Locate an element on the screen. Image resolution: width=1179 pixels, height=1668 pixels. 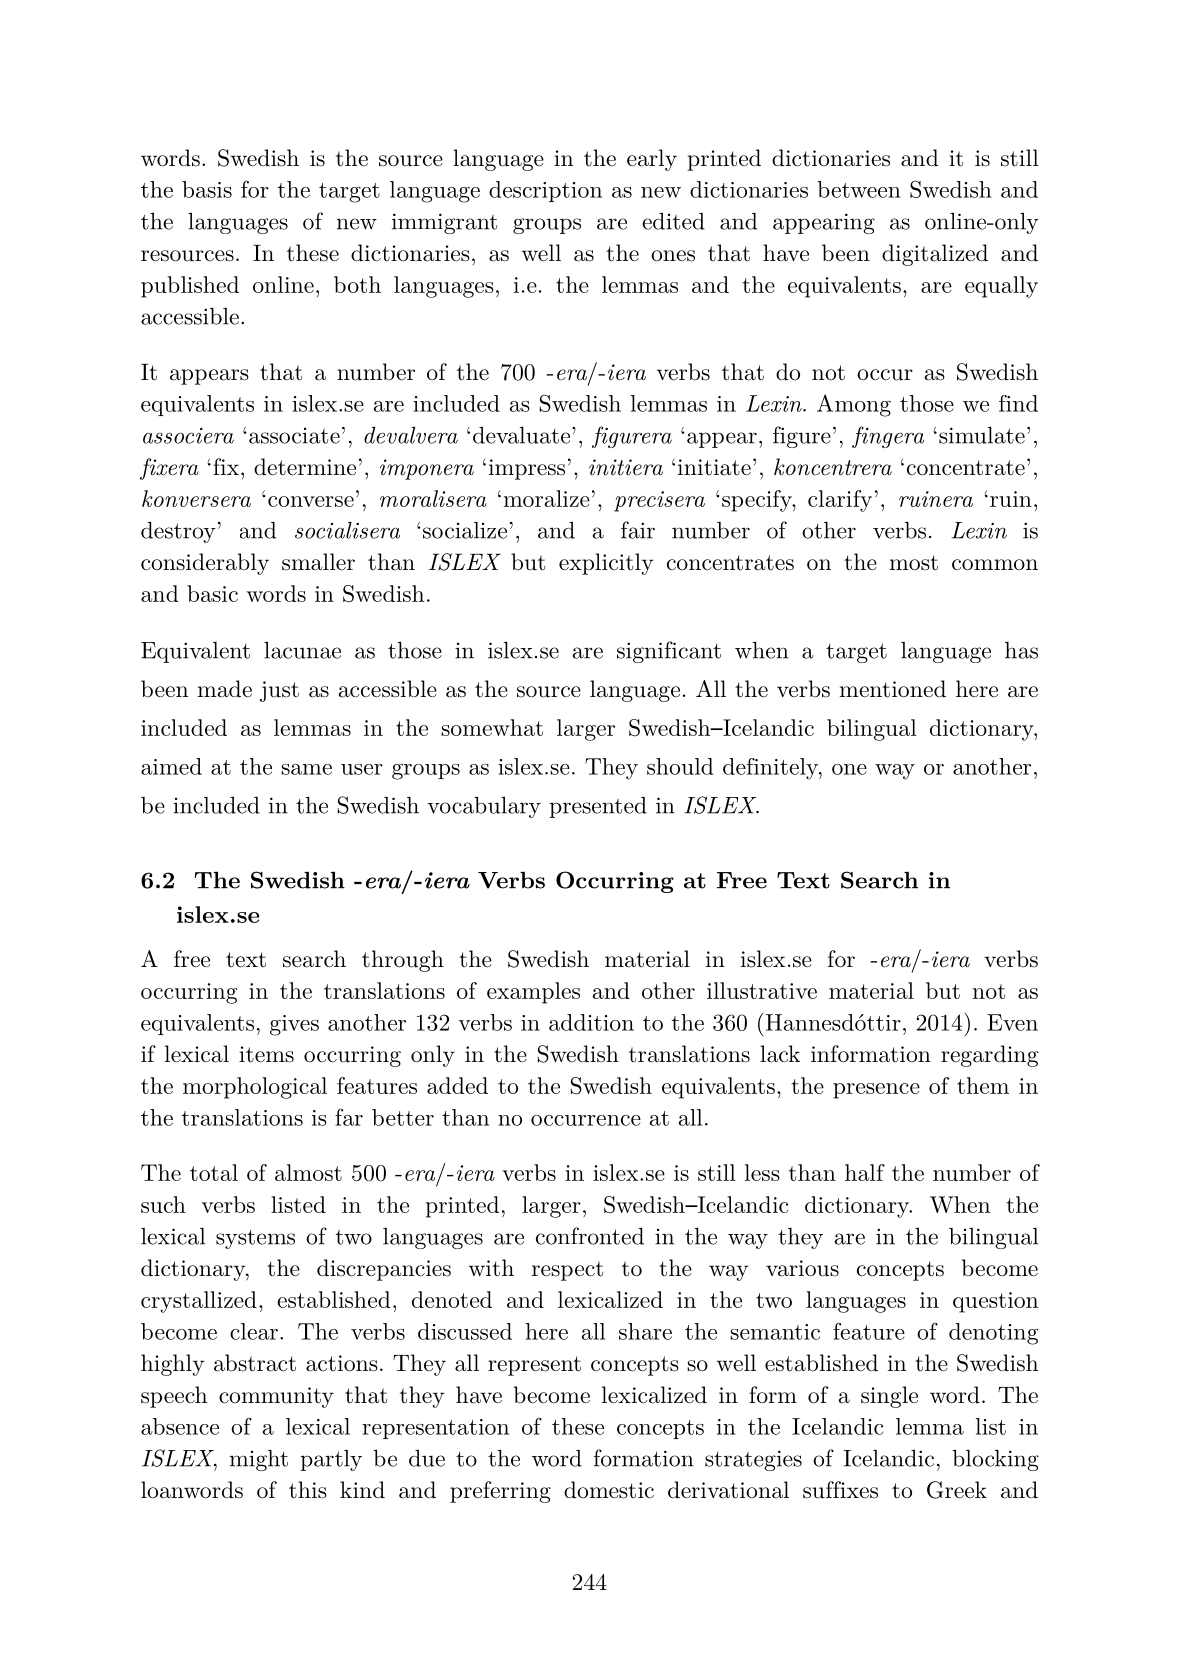
between is located at coordinates (859, 189).
